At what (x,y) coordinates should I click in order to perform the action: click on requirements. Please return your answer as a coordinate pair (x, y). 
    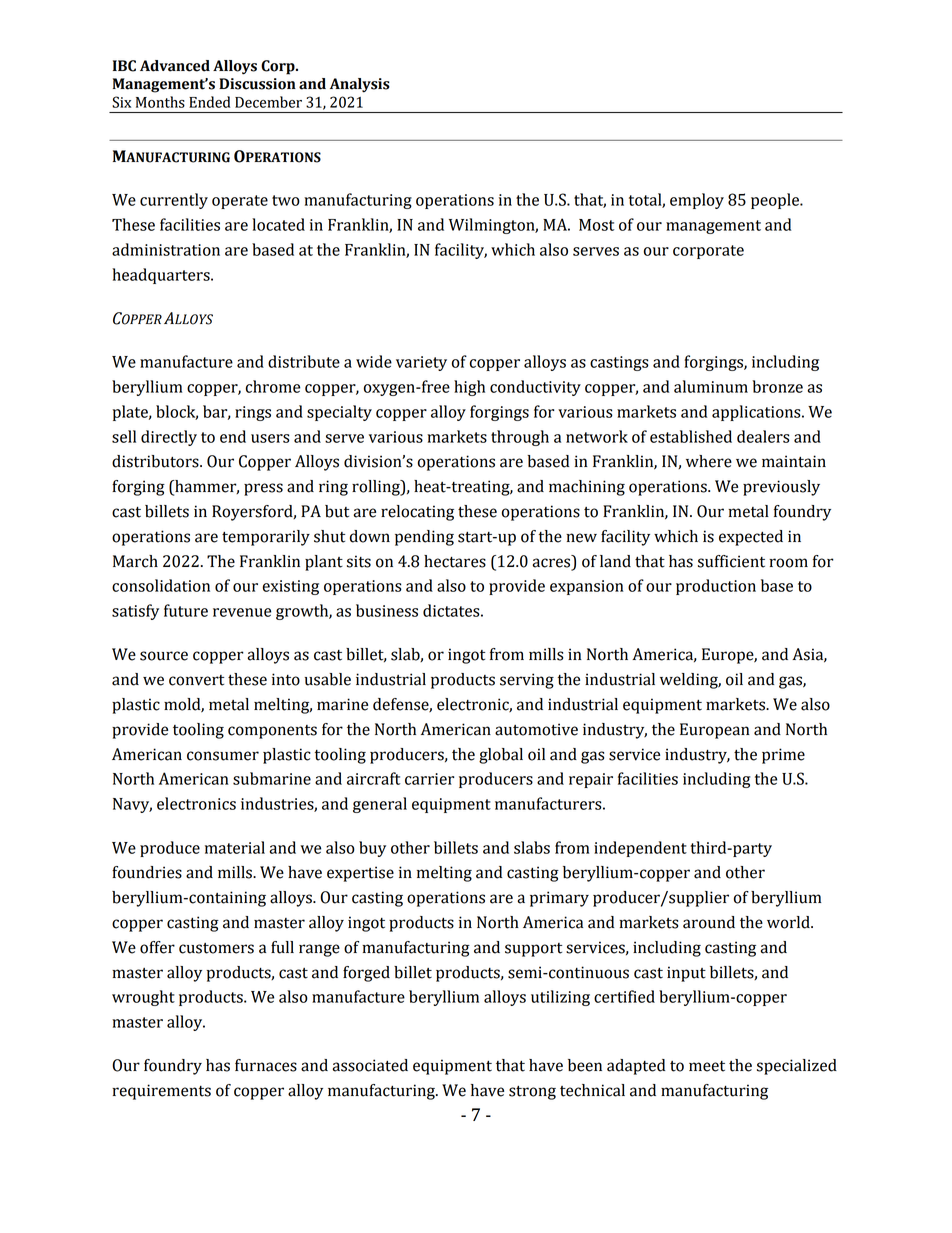
    Looking at the image, I should click on (161, 1092).
